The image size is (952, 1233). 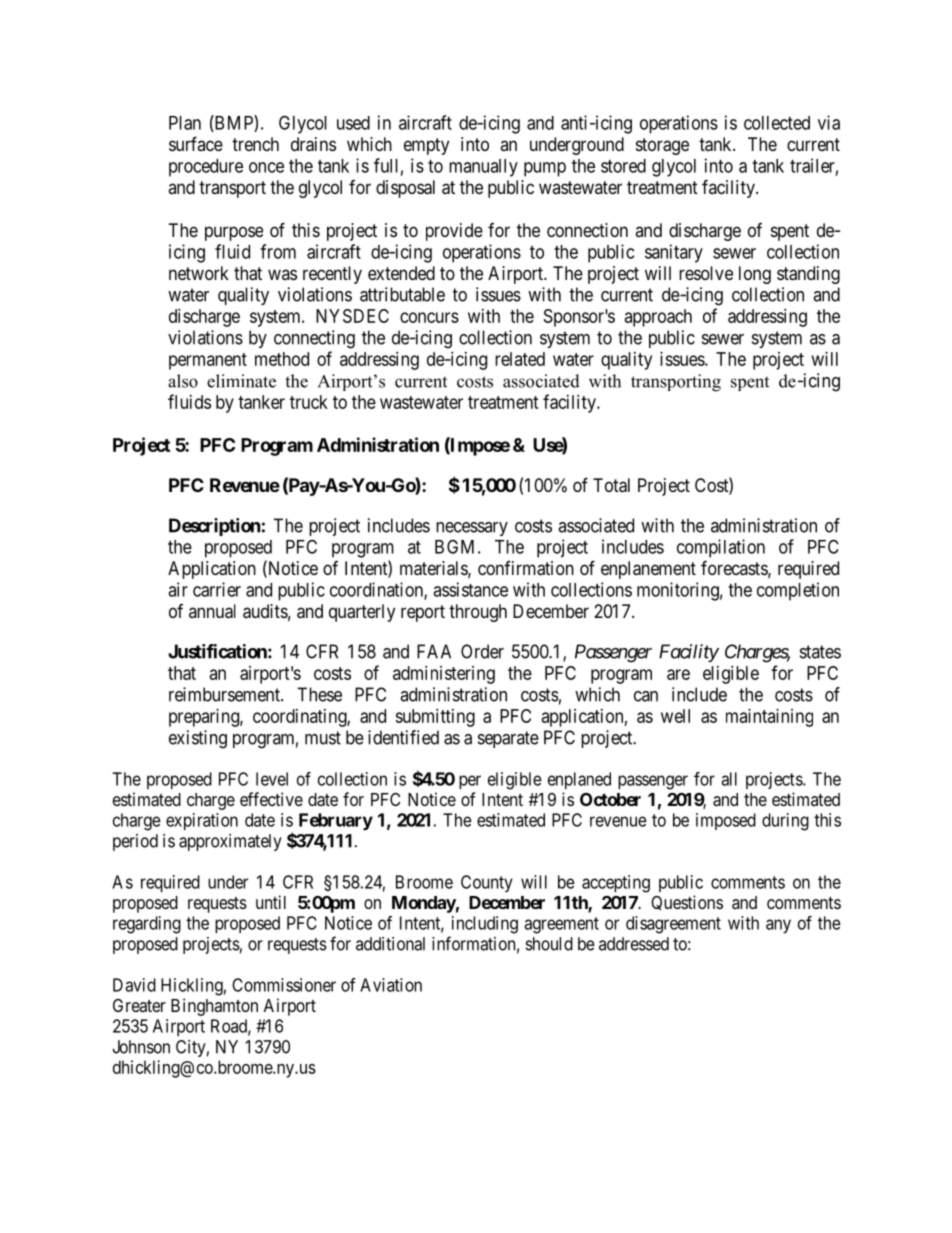 I want to click on Aviation, so click(x=391, y=985).
